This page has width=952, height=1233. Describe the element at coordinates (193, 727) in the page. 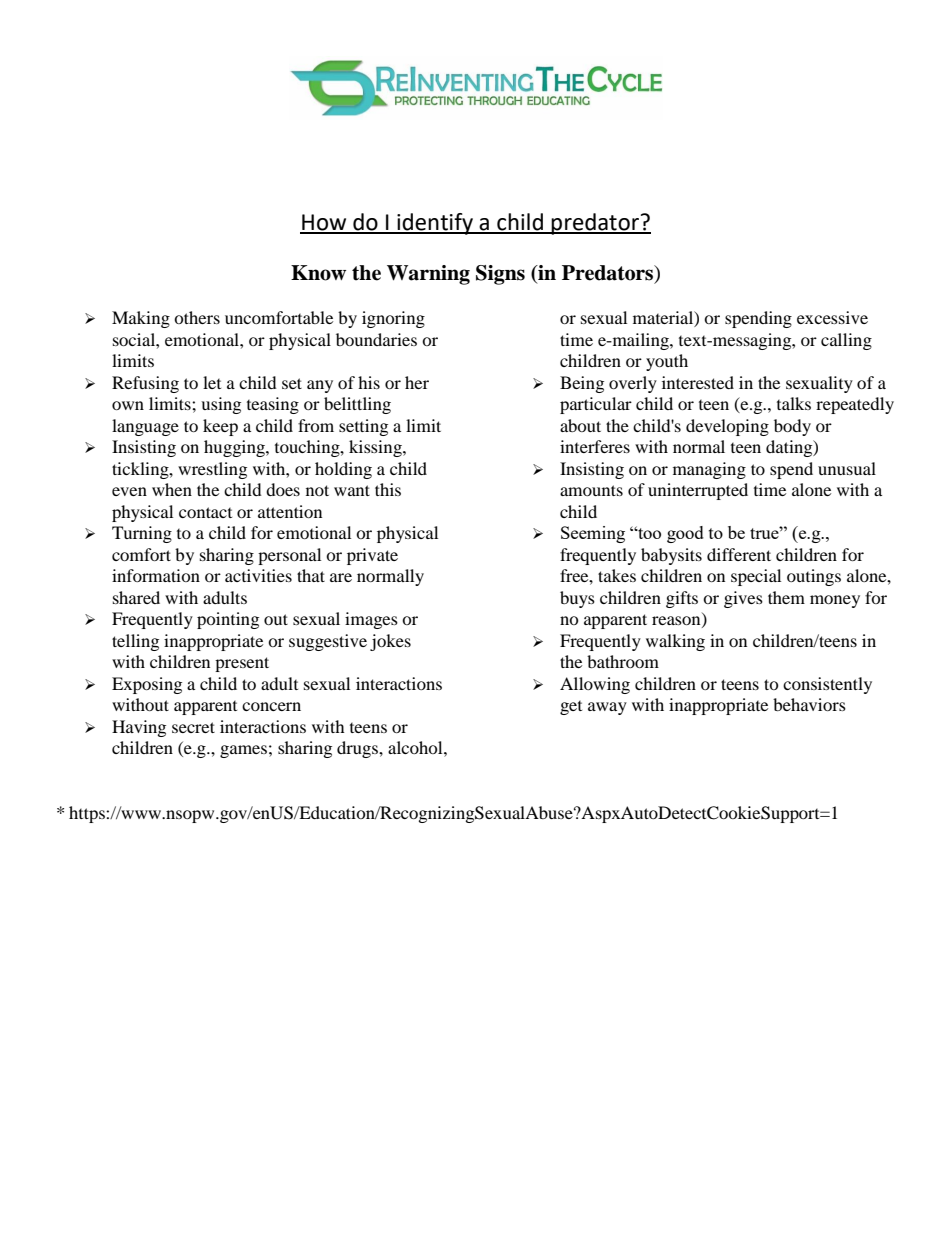

I see `secret` at that location.
